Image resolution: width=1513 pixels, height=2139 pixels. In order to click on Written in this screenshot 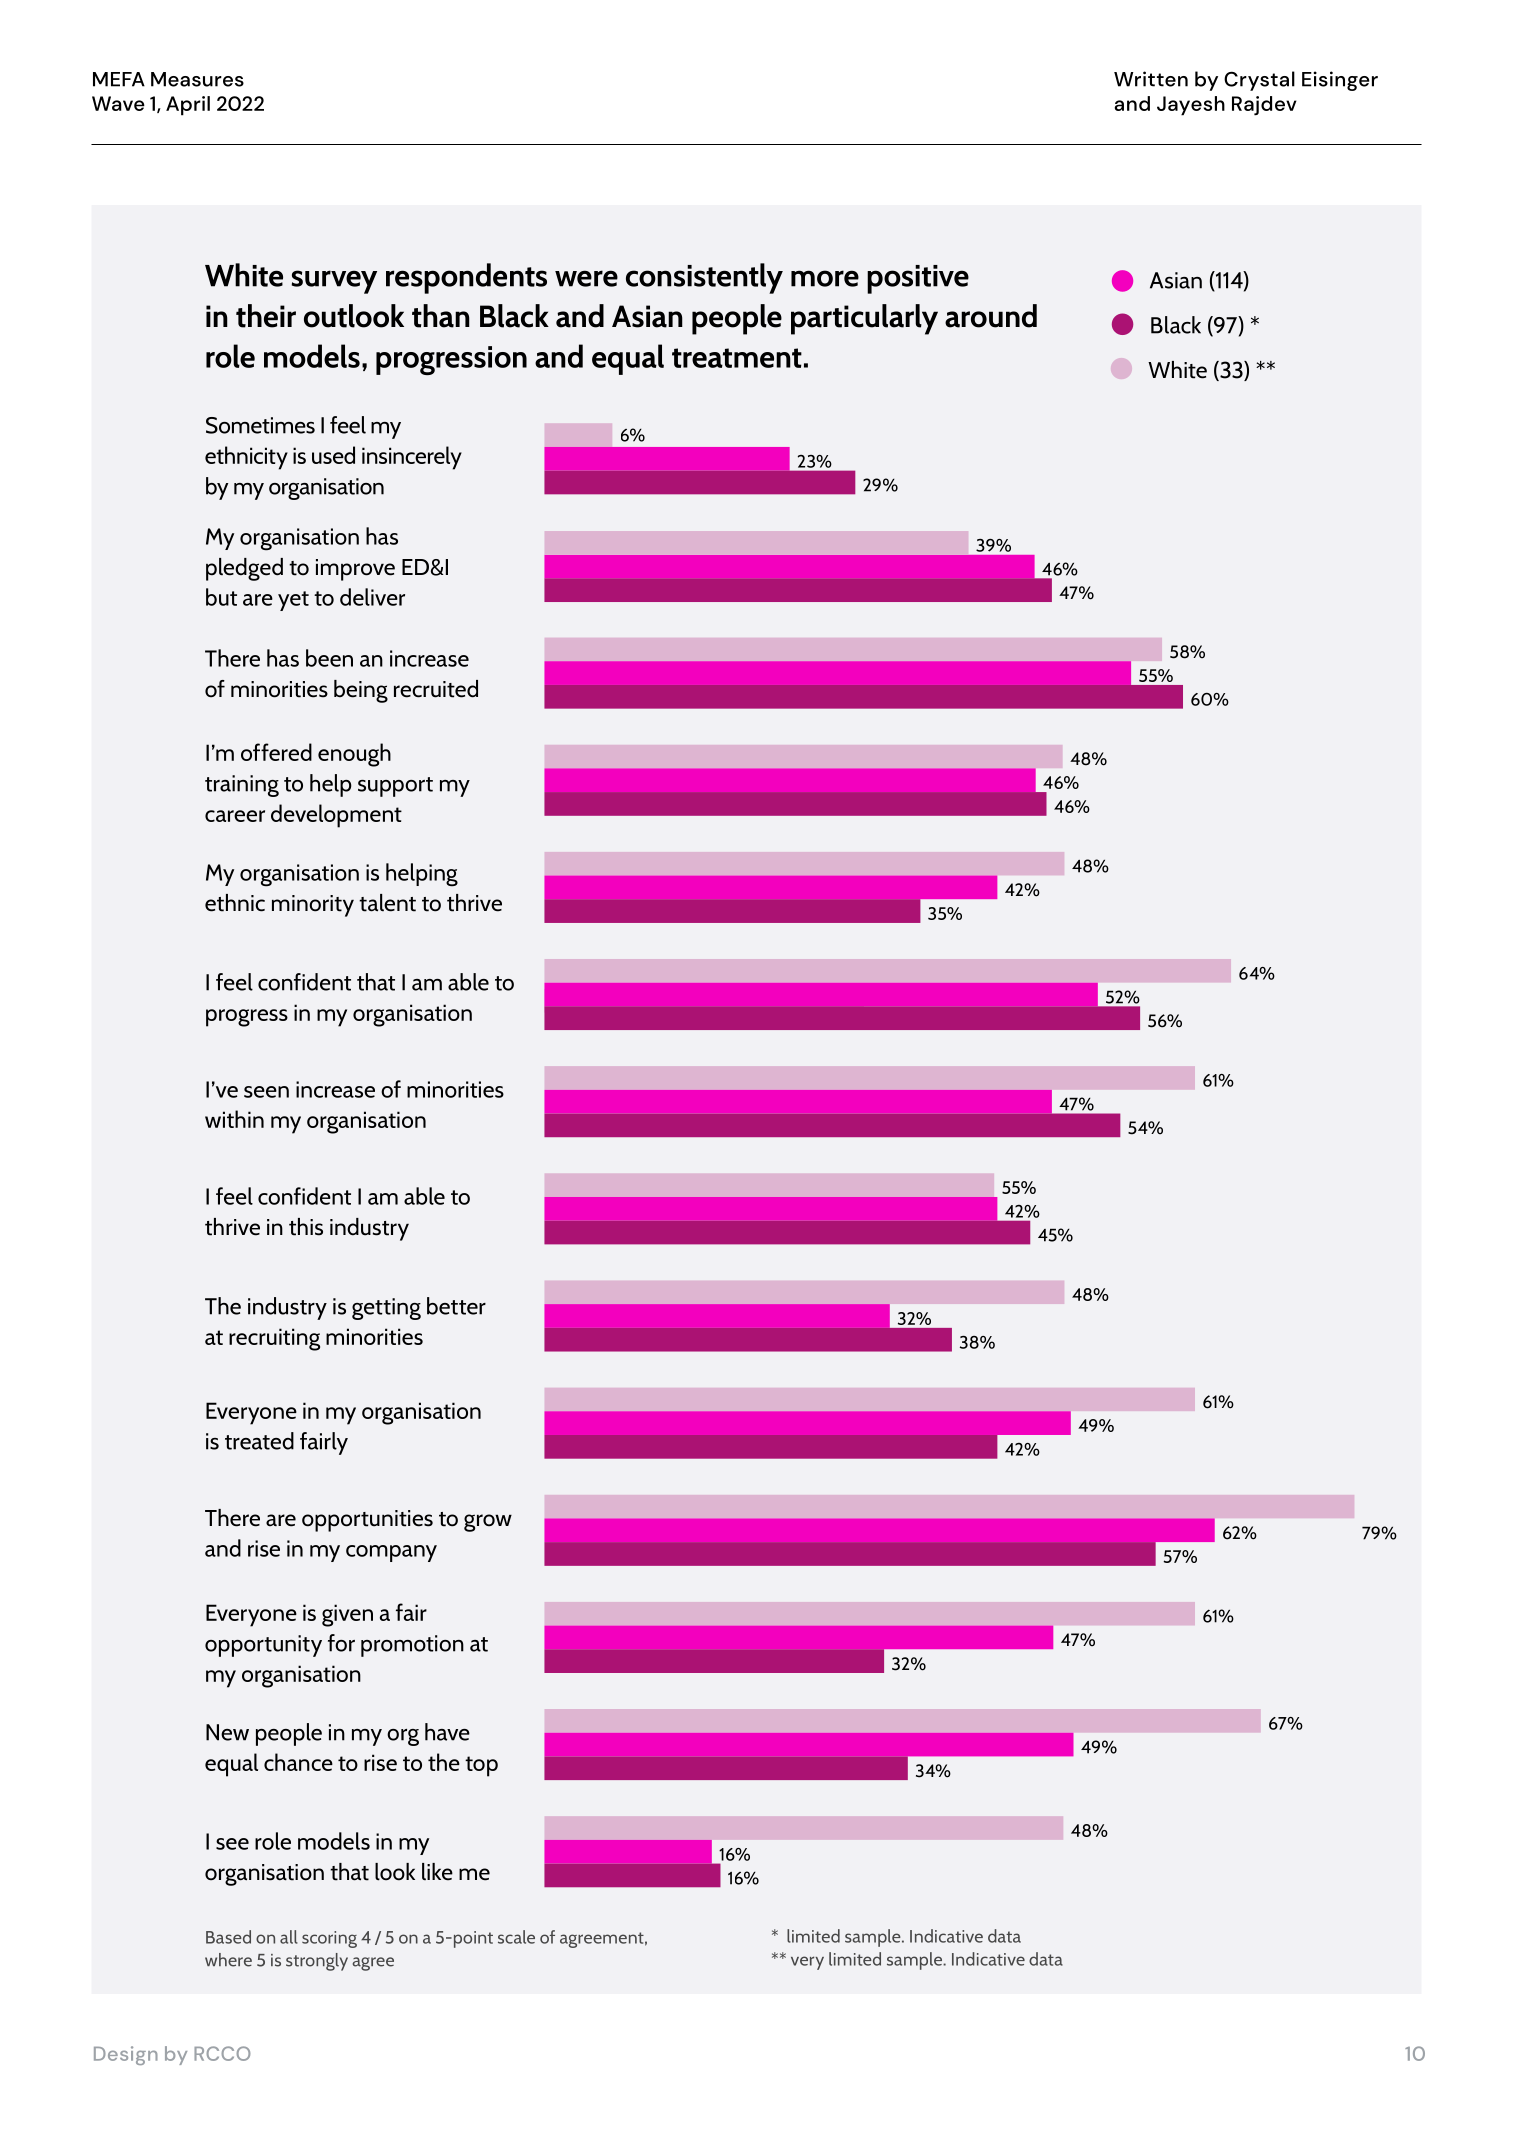, I will do `click(1151, 79)`.
